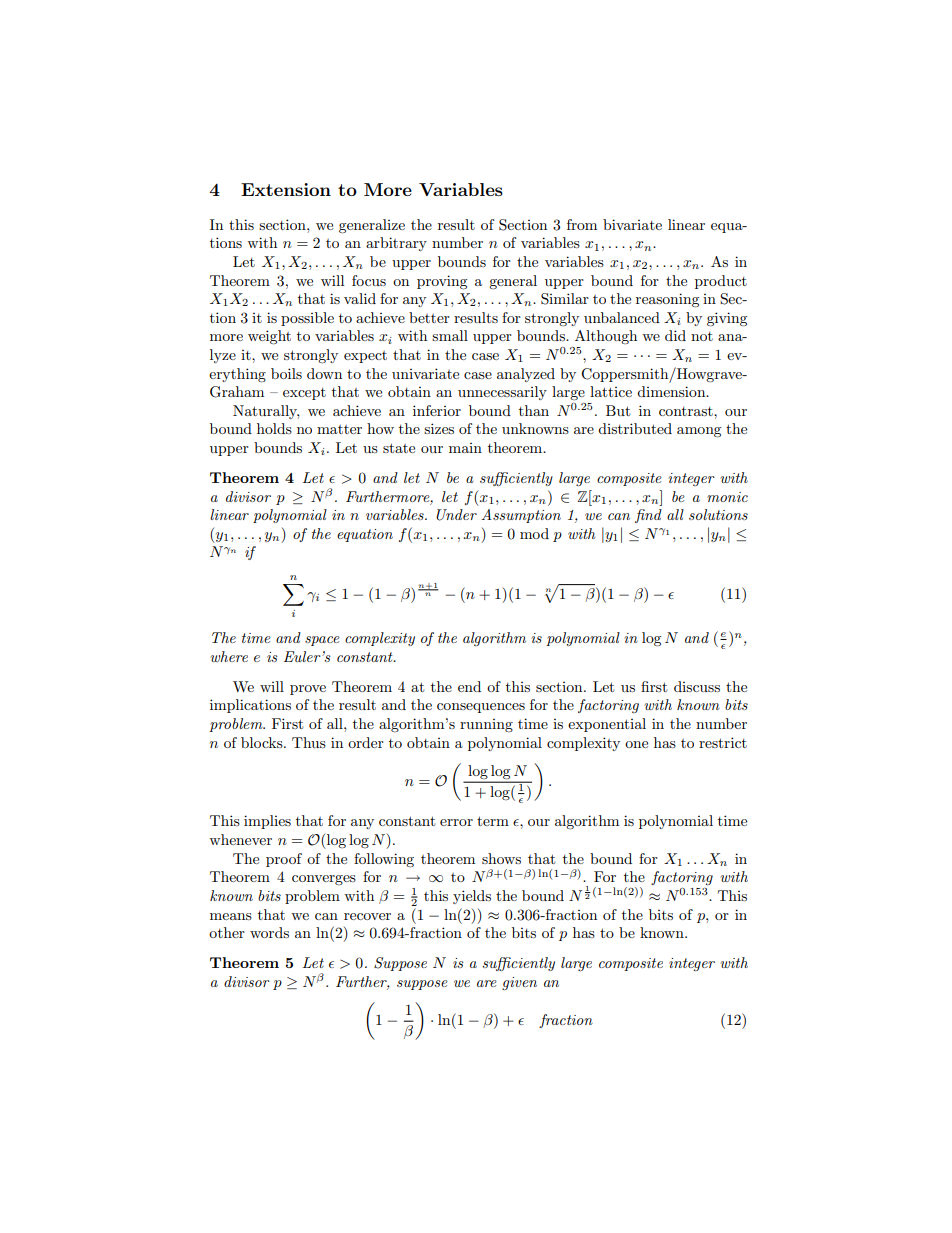 This document has height=1233, width=952. What do you see at coordinates (632, 224) in the document?
I see `bivariate` at bounding box center [632, 224].
